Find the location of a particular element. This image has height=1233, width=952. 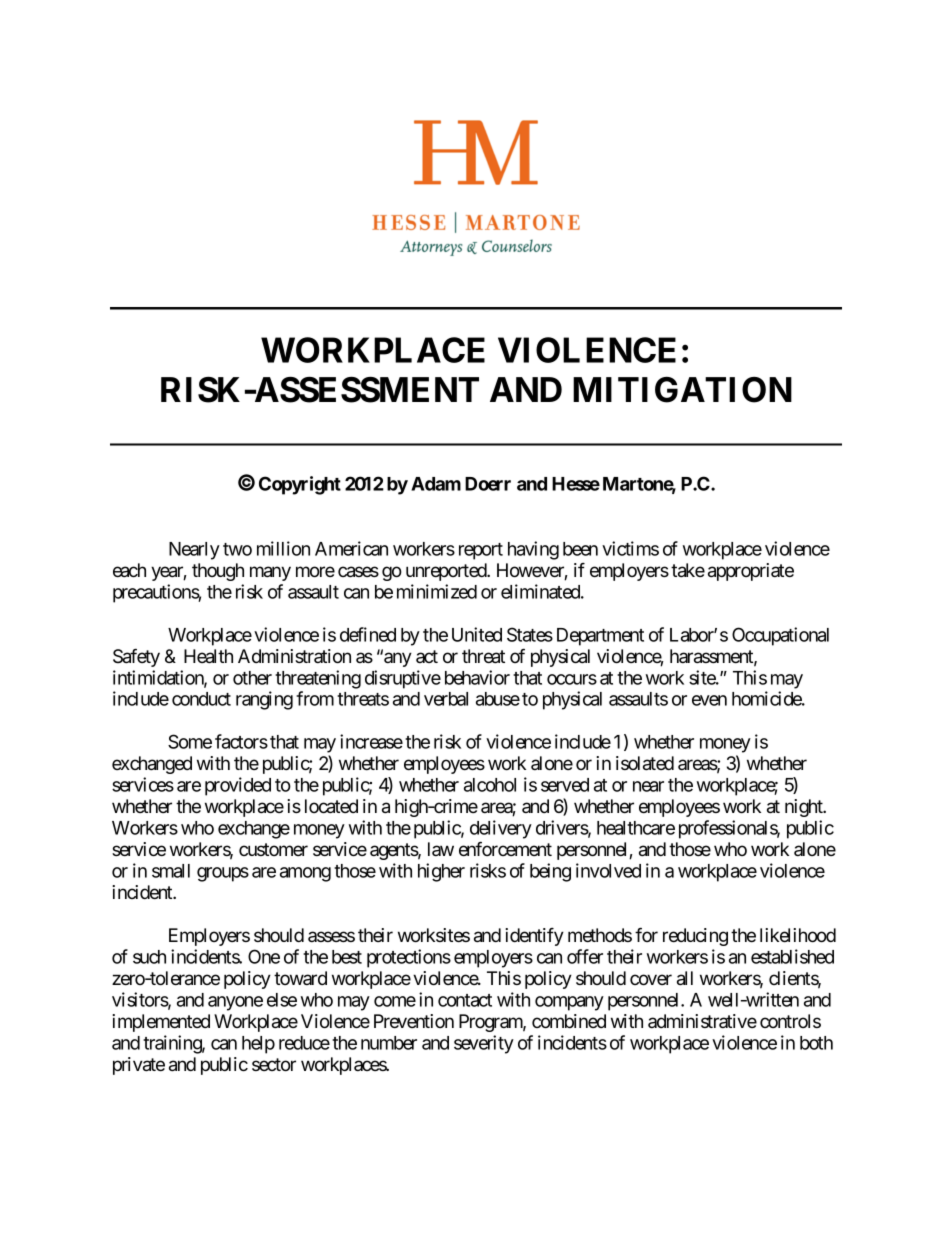

night is located at coordinates (805, 808).
